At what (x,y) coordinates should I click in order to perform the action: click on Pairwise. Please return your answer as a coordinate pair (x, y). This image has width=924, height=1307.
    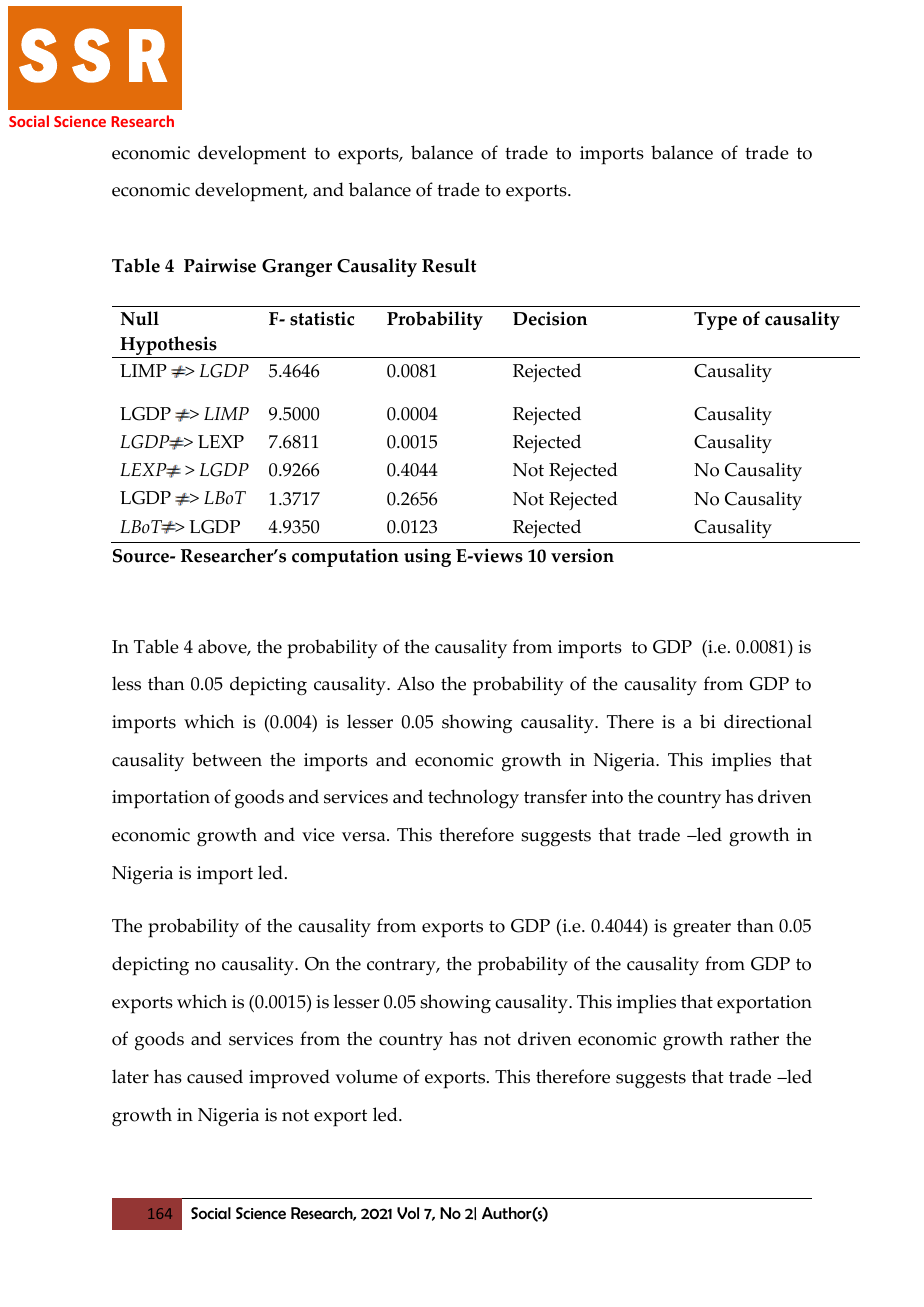
    Looking at the image, I should click on (220, 265).
